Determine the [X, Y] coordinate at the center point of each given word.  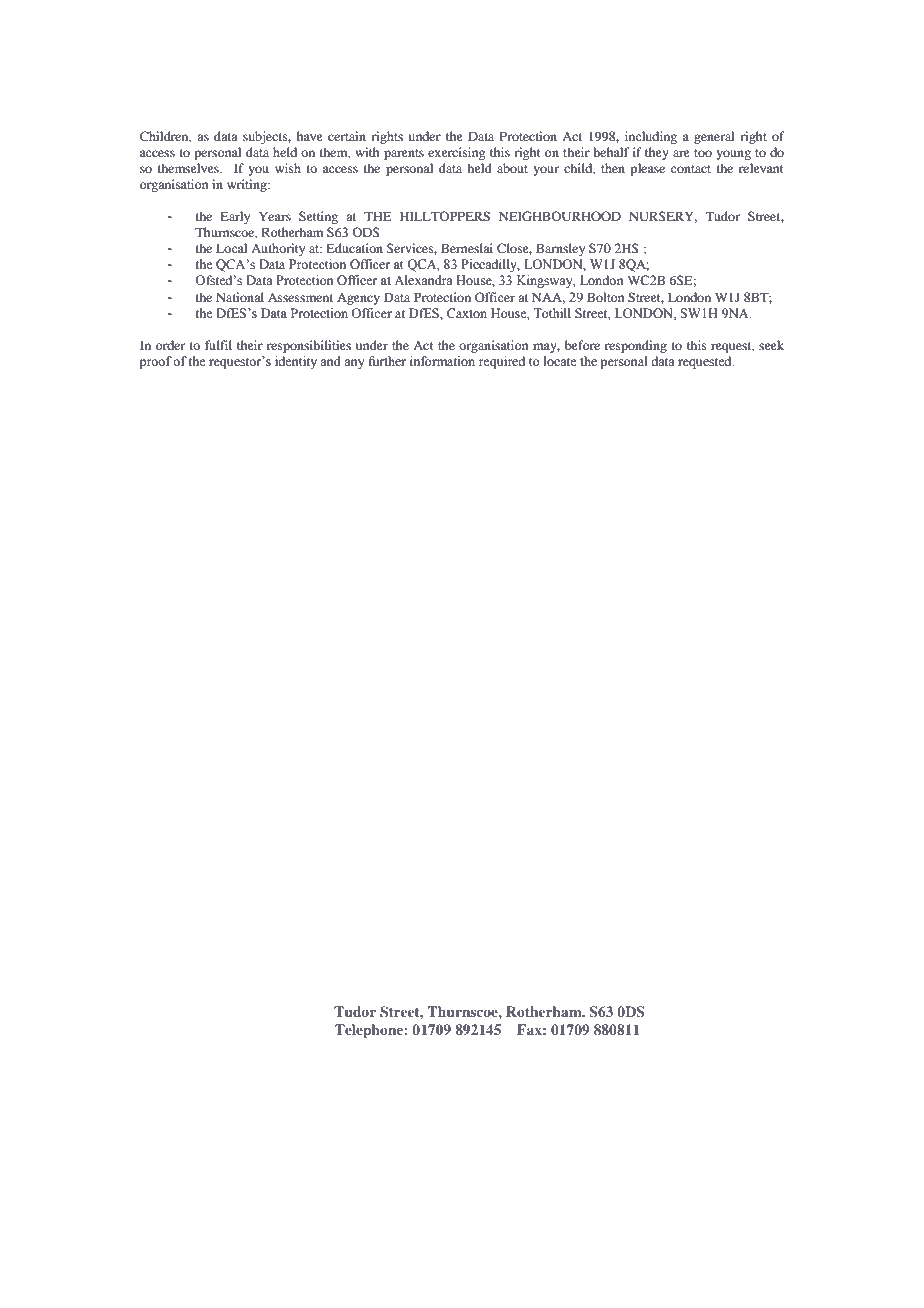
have [310, 136]
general [714, 137]
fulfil [218, 345]
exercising [456, 153]
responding [636, 346]
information [442, 361]
